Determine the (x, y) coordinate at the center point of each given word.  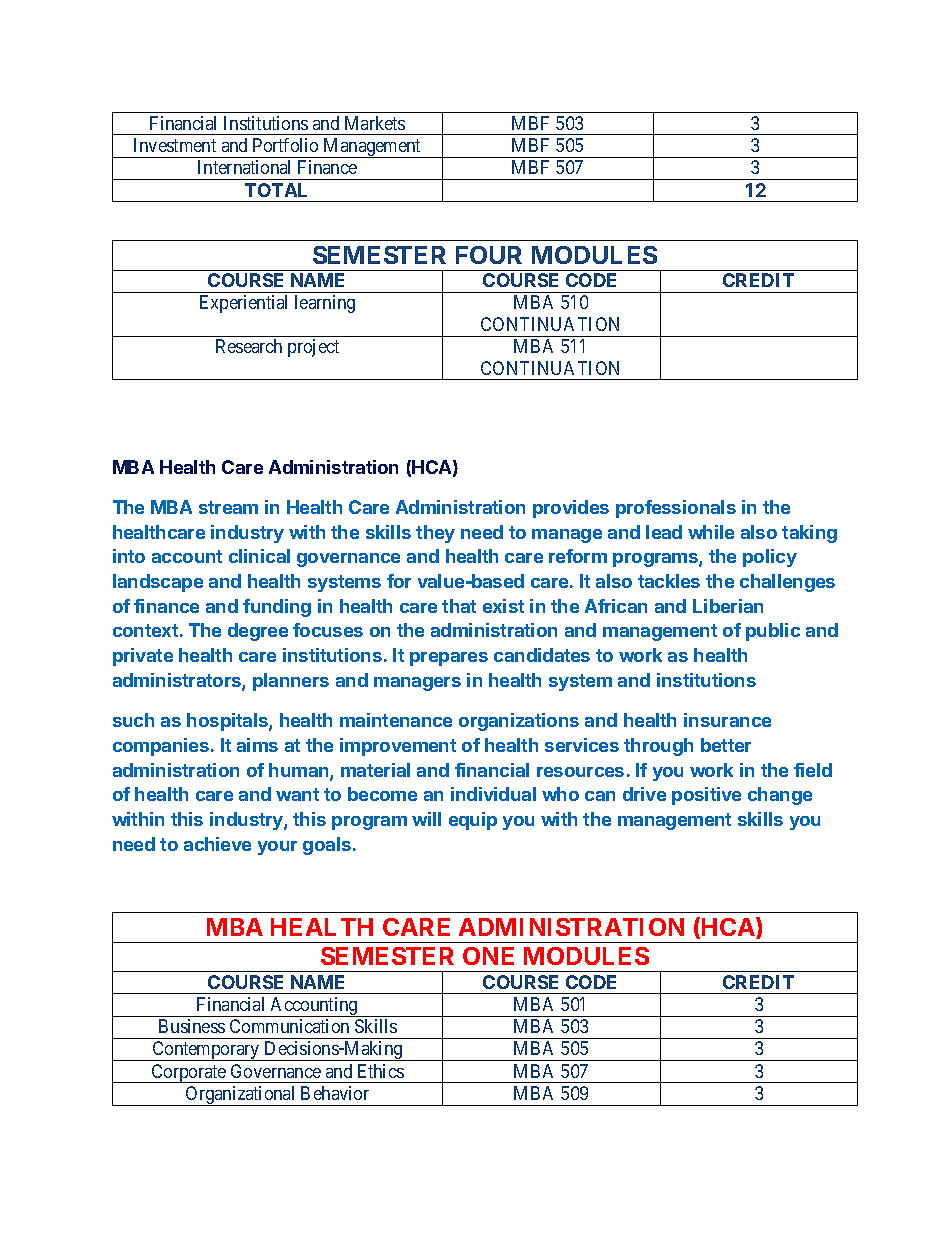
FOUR (489, 255)
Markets (375, 123)
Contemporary (206, 1051)
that (459, 606)
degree (258, 632)
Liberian (728, 606)
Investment (175, 145)
